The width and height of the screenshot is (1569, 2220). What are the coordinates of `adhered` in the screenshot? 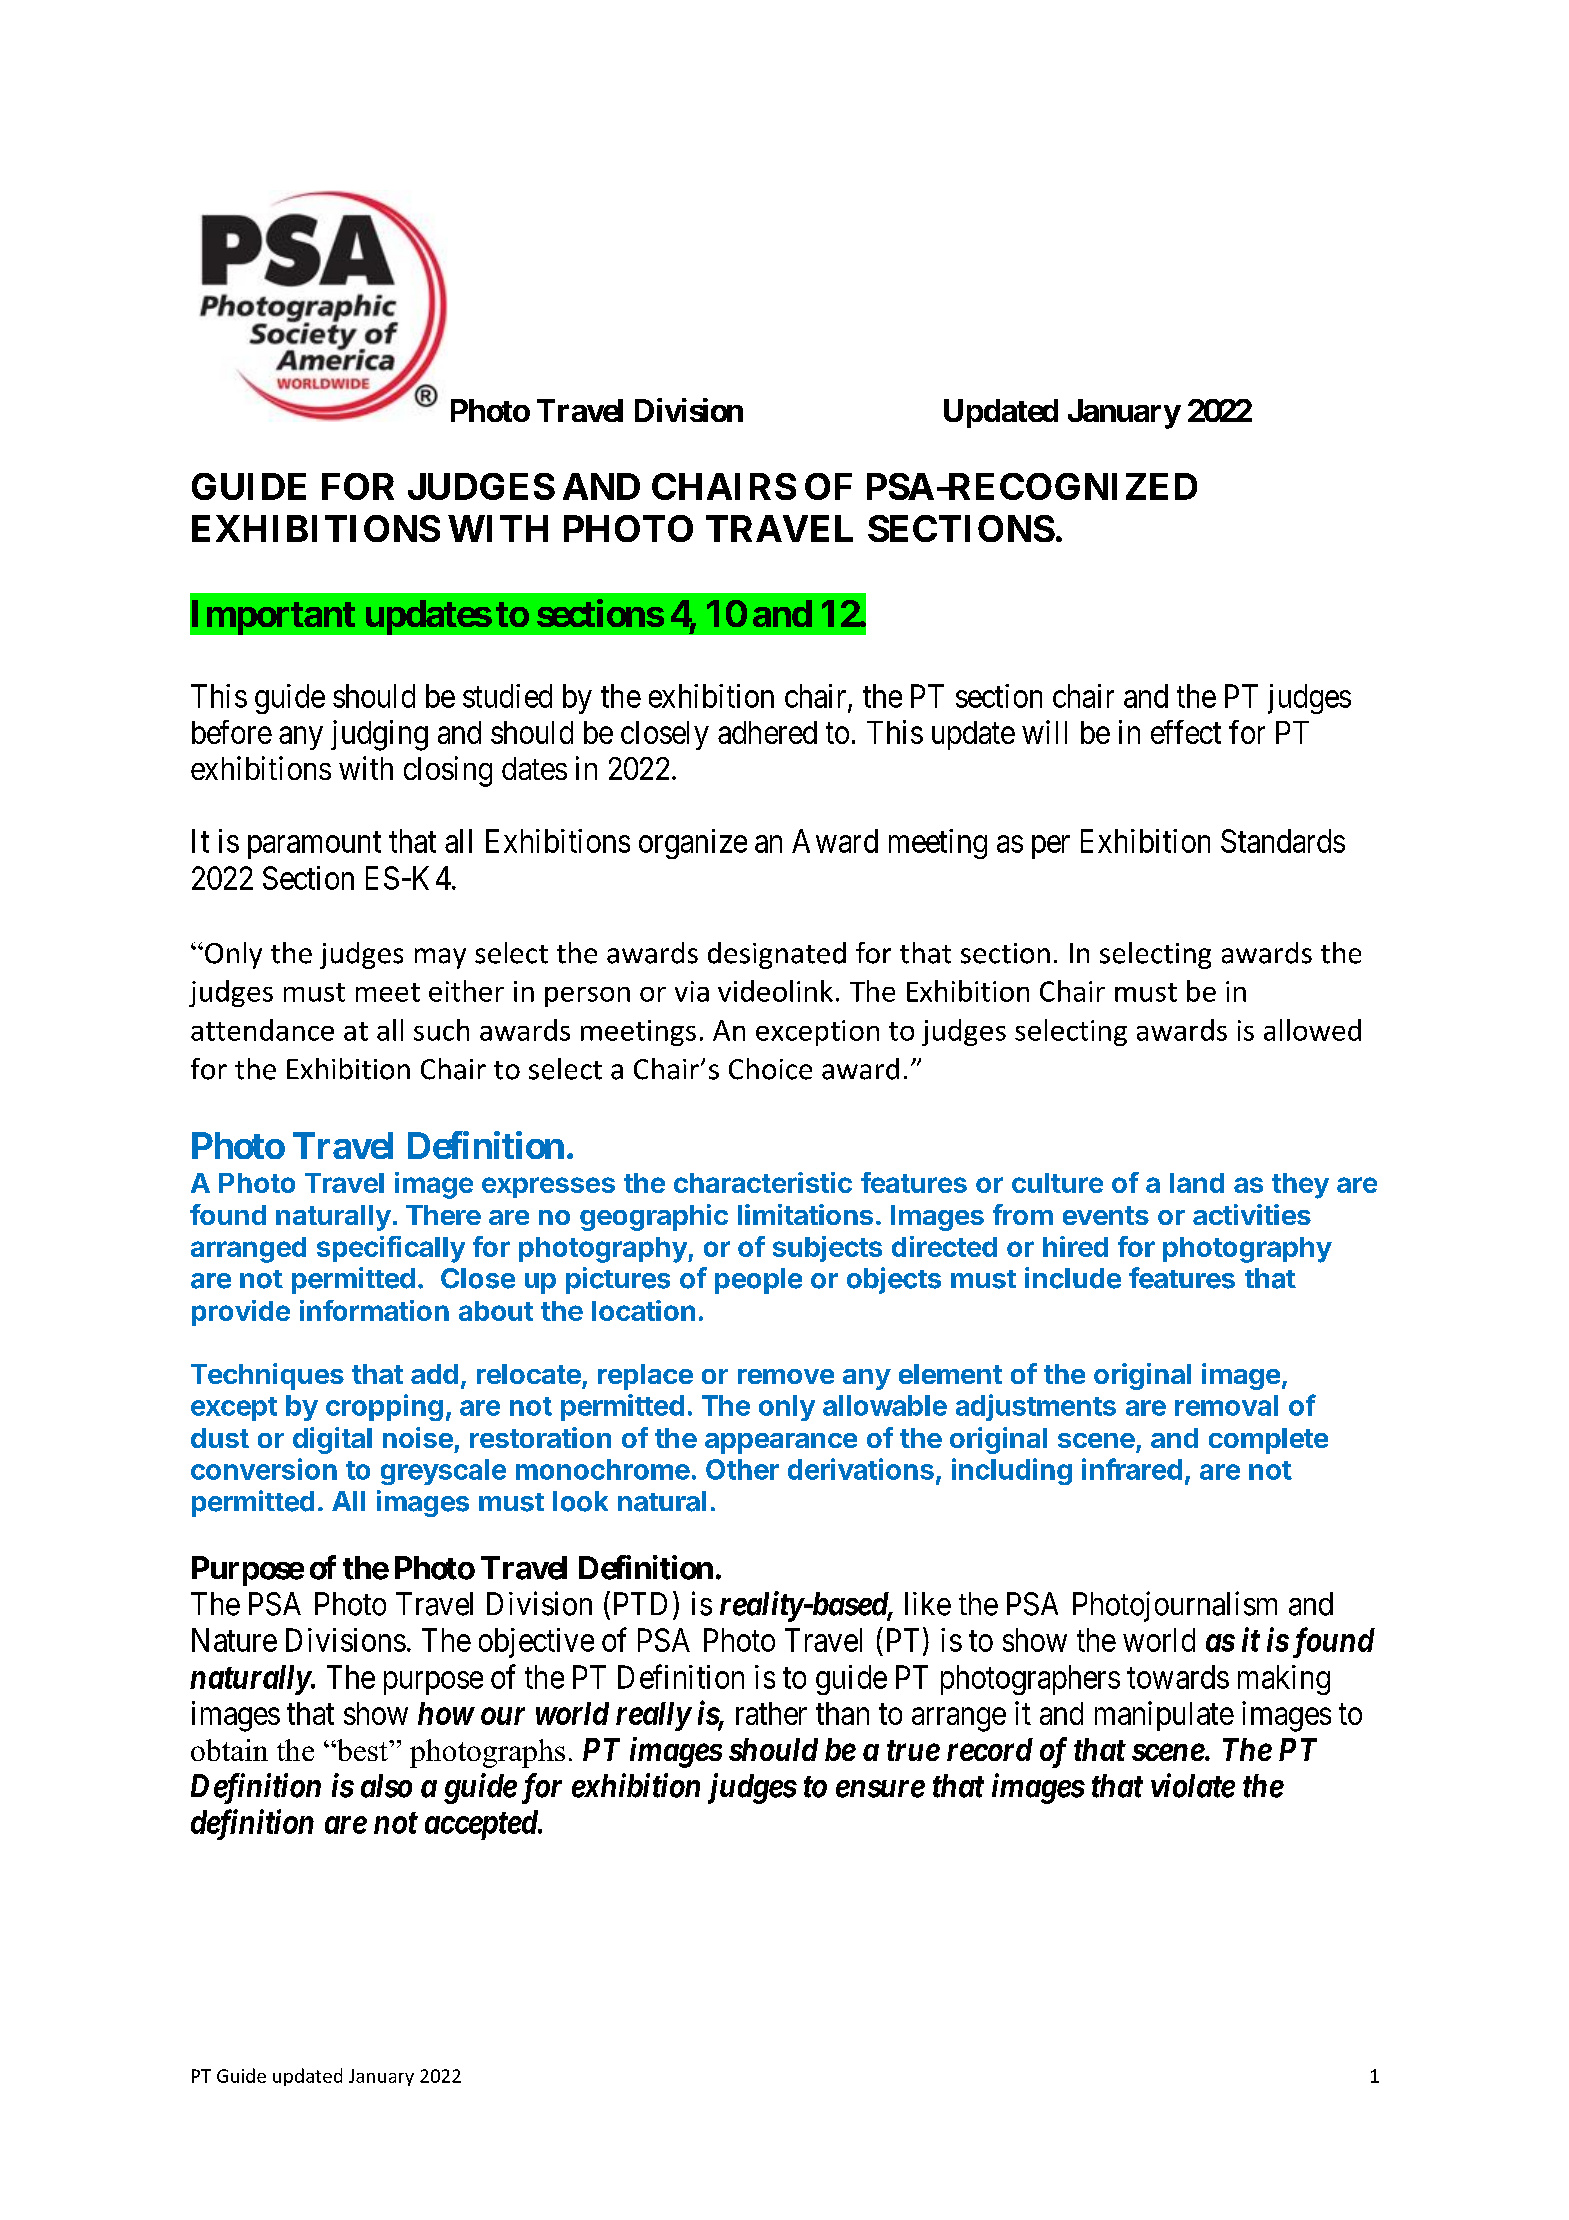 It's located at (767, 732).
